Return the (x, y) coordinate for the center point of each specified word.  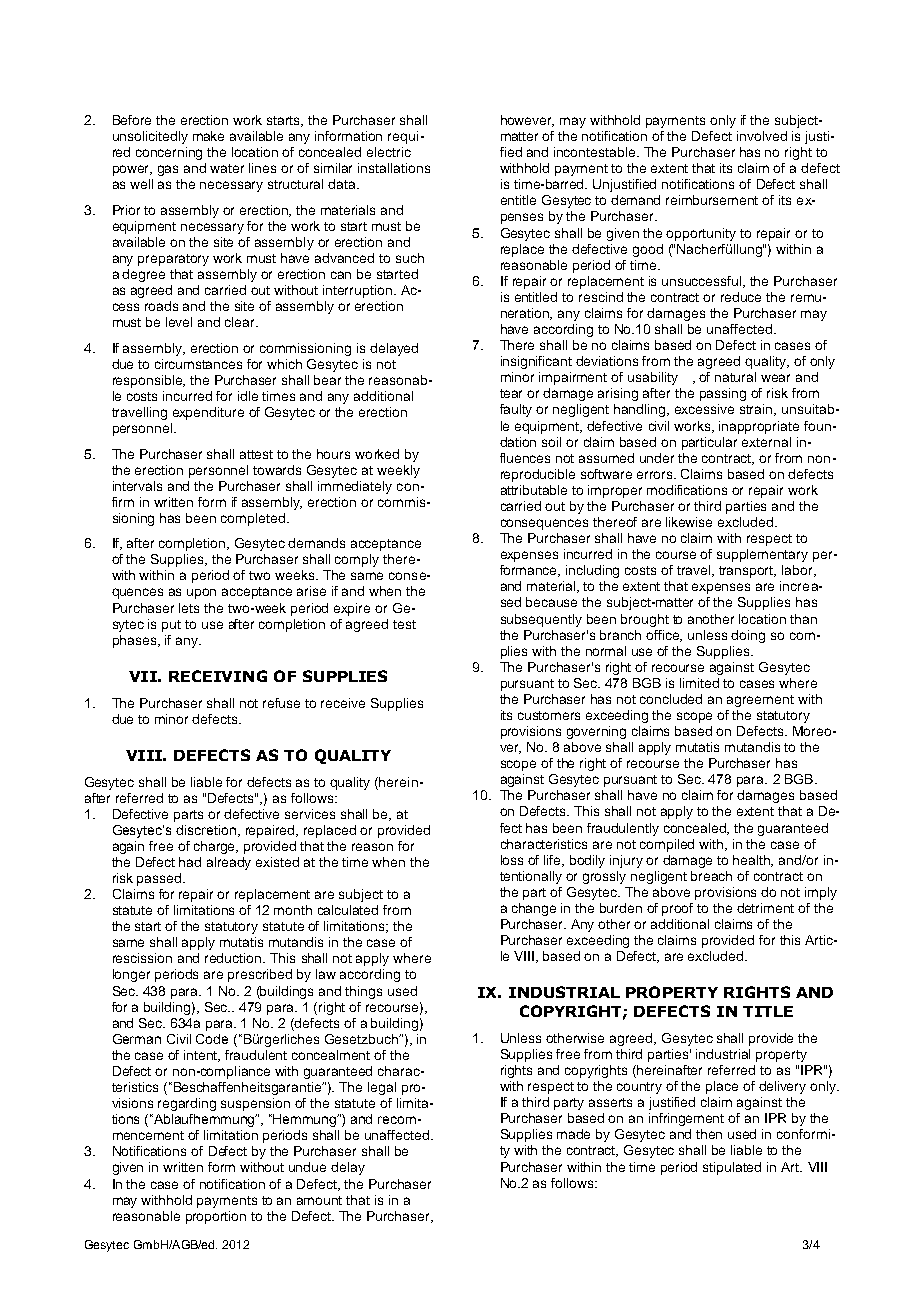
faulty (516, 410)
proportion (216, 1217)
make (208, 136)
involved (762, 136)
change (534, 909)
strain (757, 410)
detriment (765, 908)
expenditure (208, 413)
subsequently (541, 620)
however (527, 121)
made (573, 1134)
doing (748, 636)
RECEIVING (218, 676)
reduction (234, 958)
